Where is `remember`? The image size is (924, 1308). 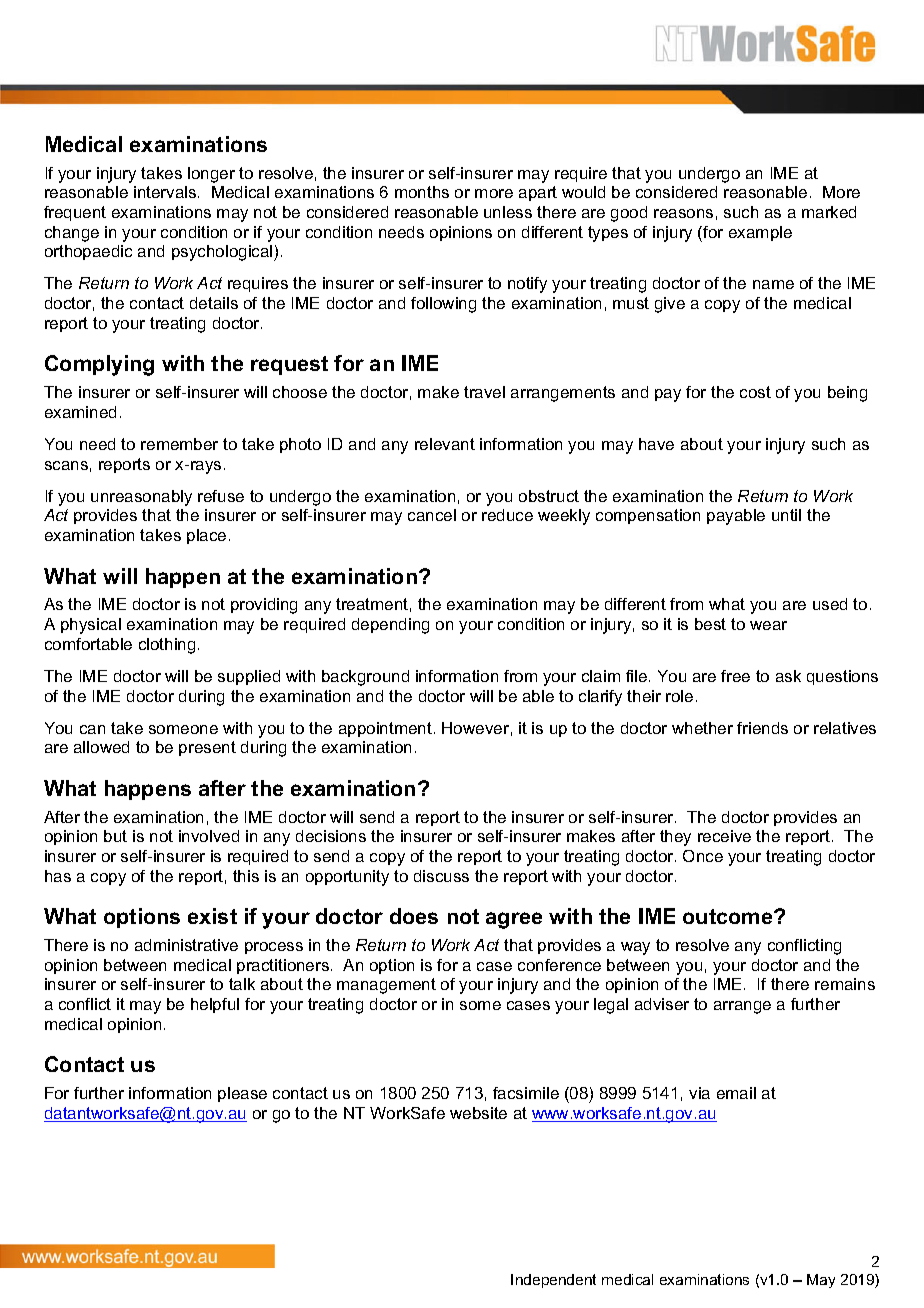
remember is located at coordinates (179, 444).
